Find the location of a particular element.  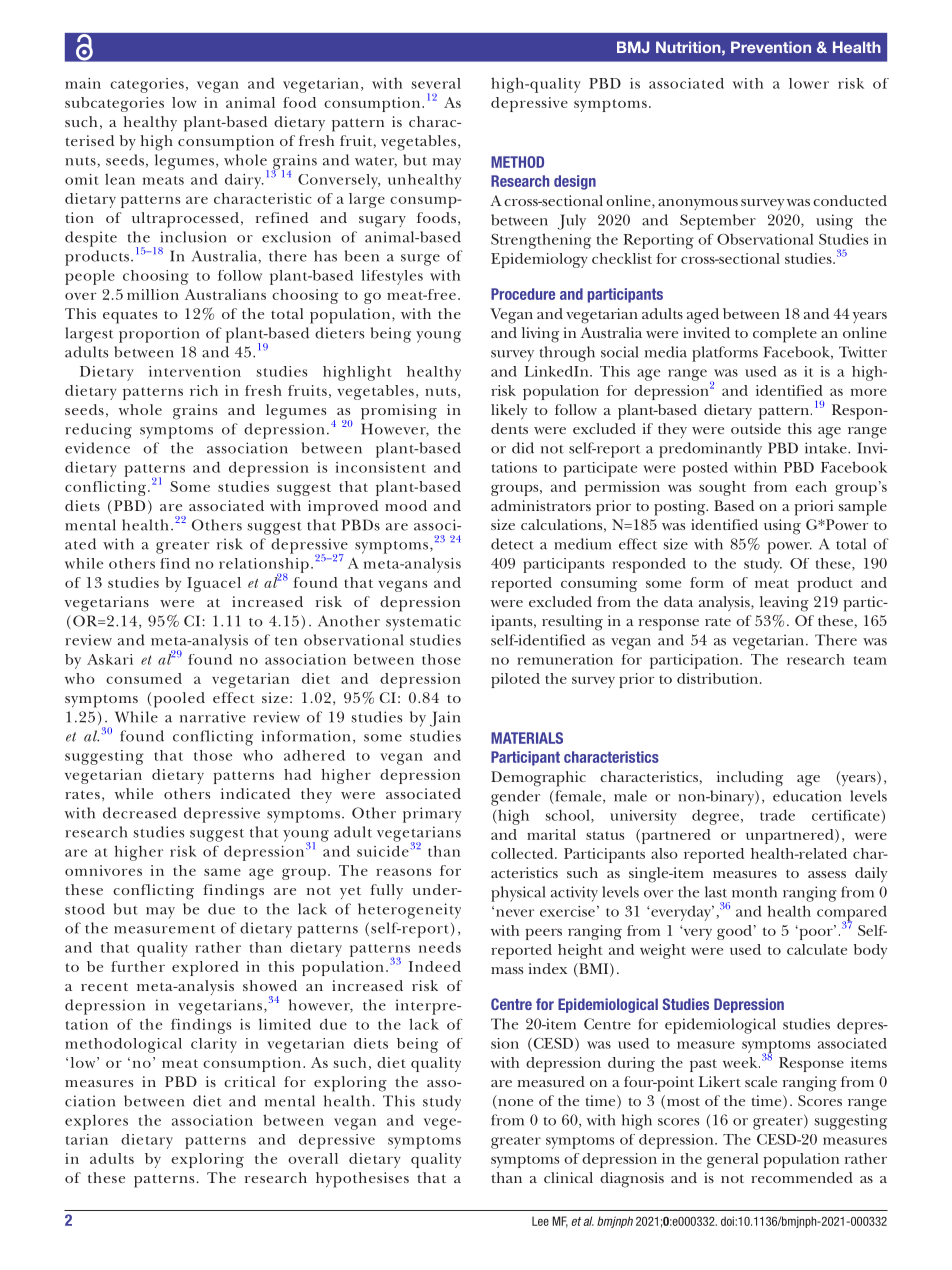

leaving is located at coordinates (784, 604).
